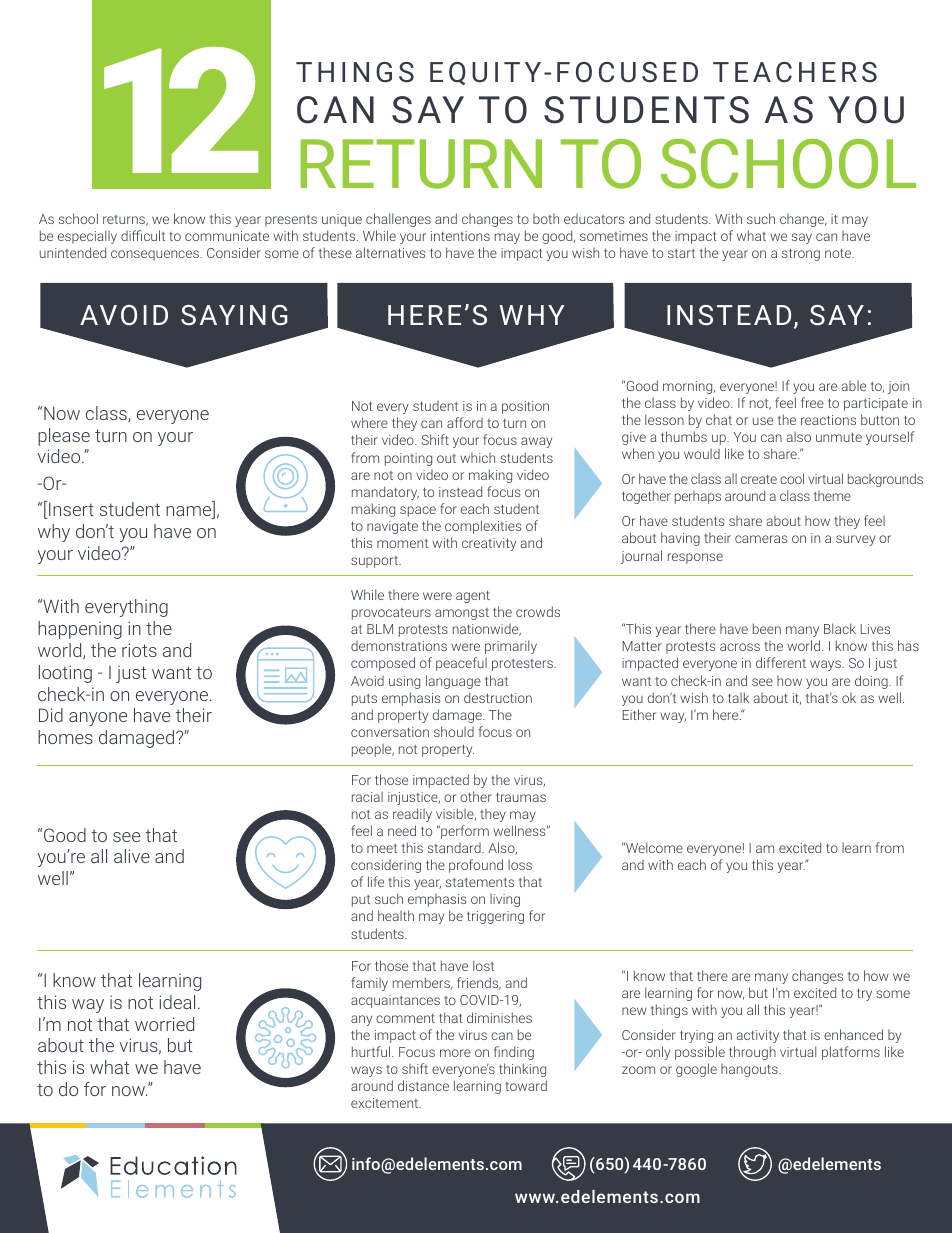 The width and height of the document is (952, 1233). Describe the element at coordinates (460, 236) in the document. I see `intentions` at that location.
